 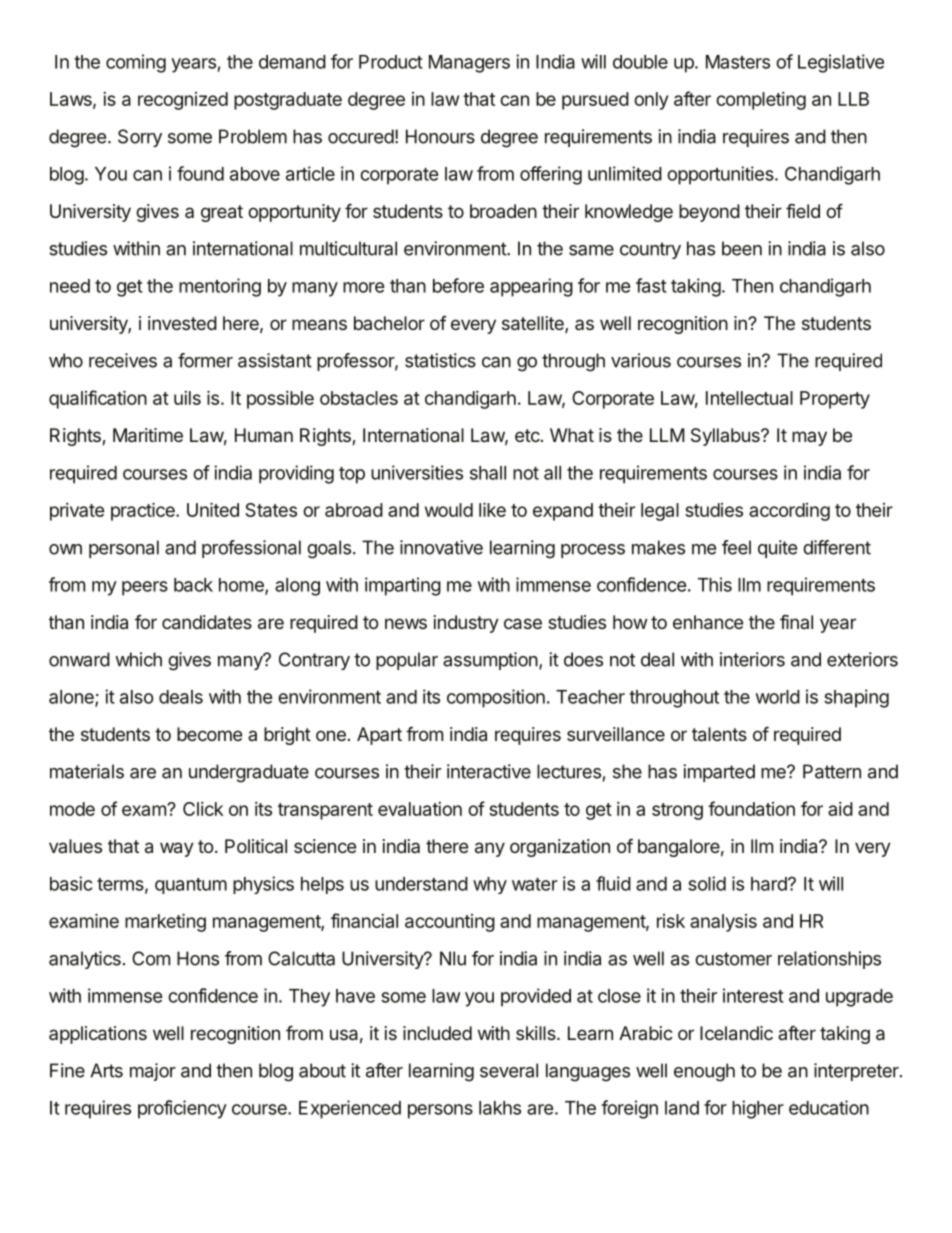 What do you see at coordinates (761, 101) in the screenshot?
I see `completing` at bounding box center [761, 101].
